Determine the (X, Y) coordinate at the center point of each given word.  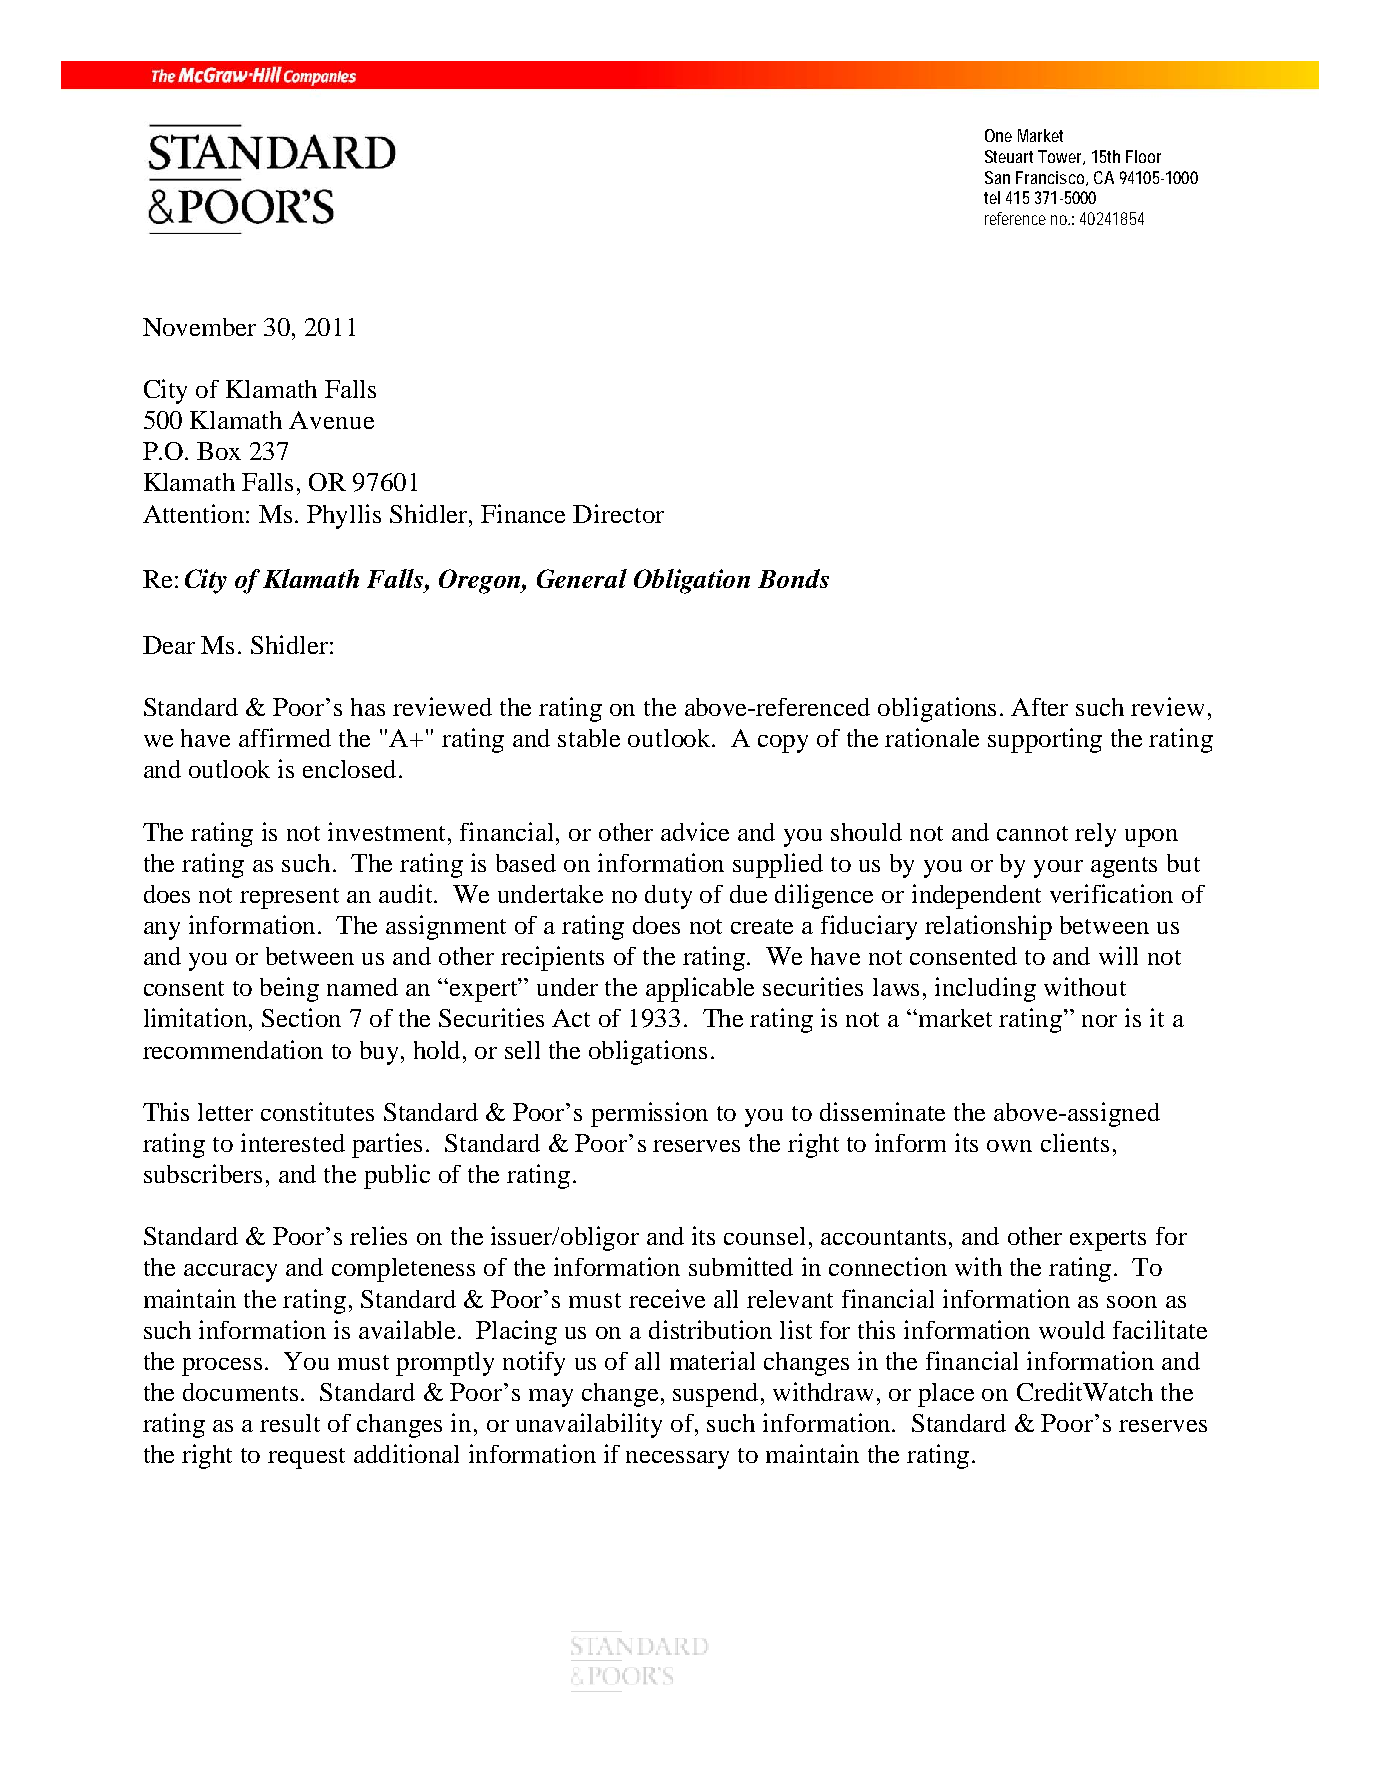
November (199, 327)
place (946, 1395)
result (290, 1423)
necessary (677, 1460)
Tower (1061, 157)
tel (992, 197)
